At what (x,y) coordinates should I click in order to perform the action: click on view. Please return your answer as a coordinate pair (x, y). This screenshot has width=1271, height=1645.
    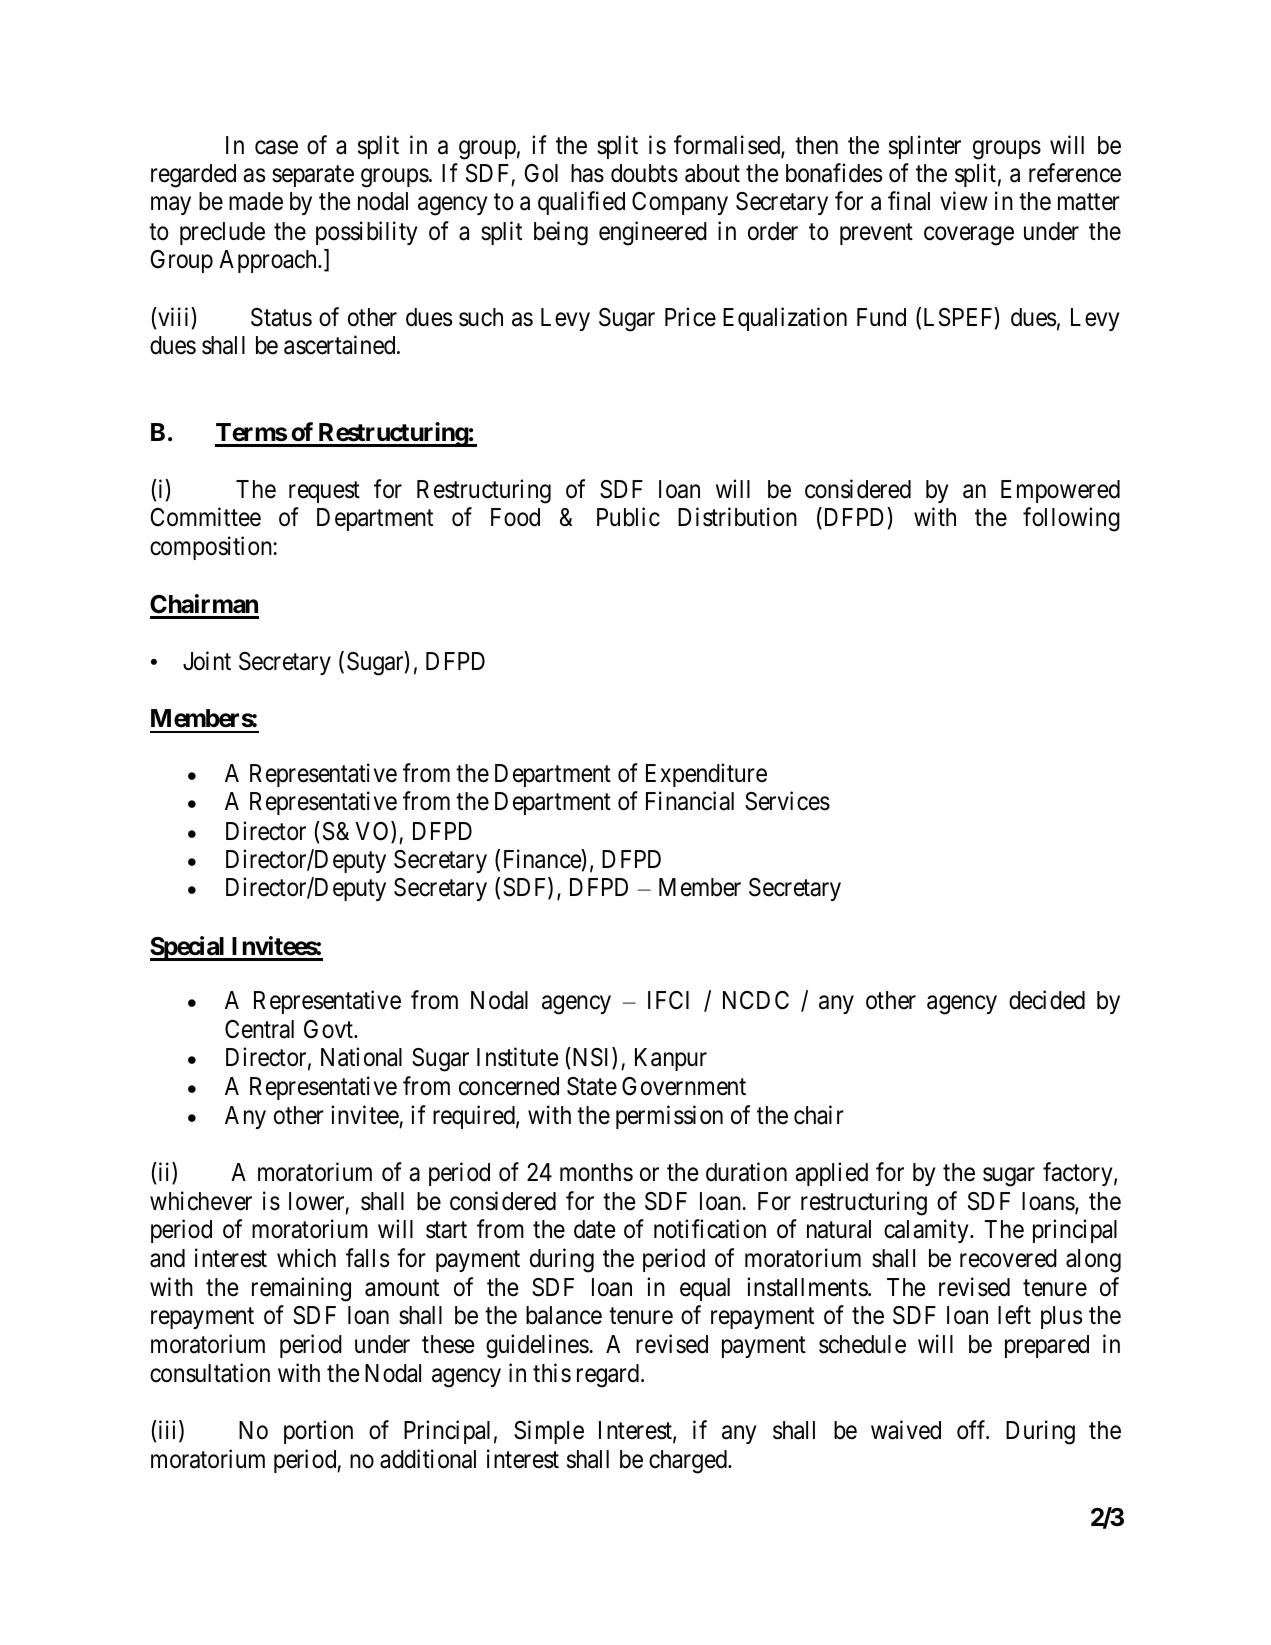
    Looking at the image, I should click on (963, 201).
